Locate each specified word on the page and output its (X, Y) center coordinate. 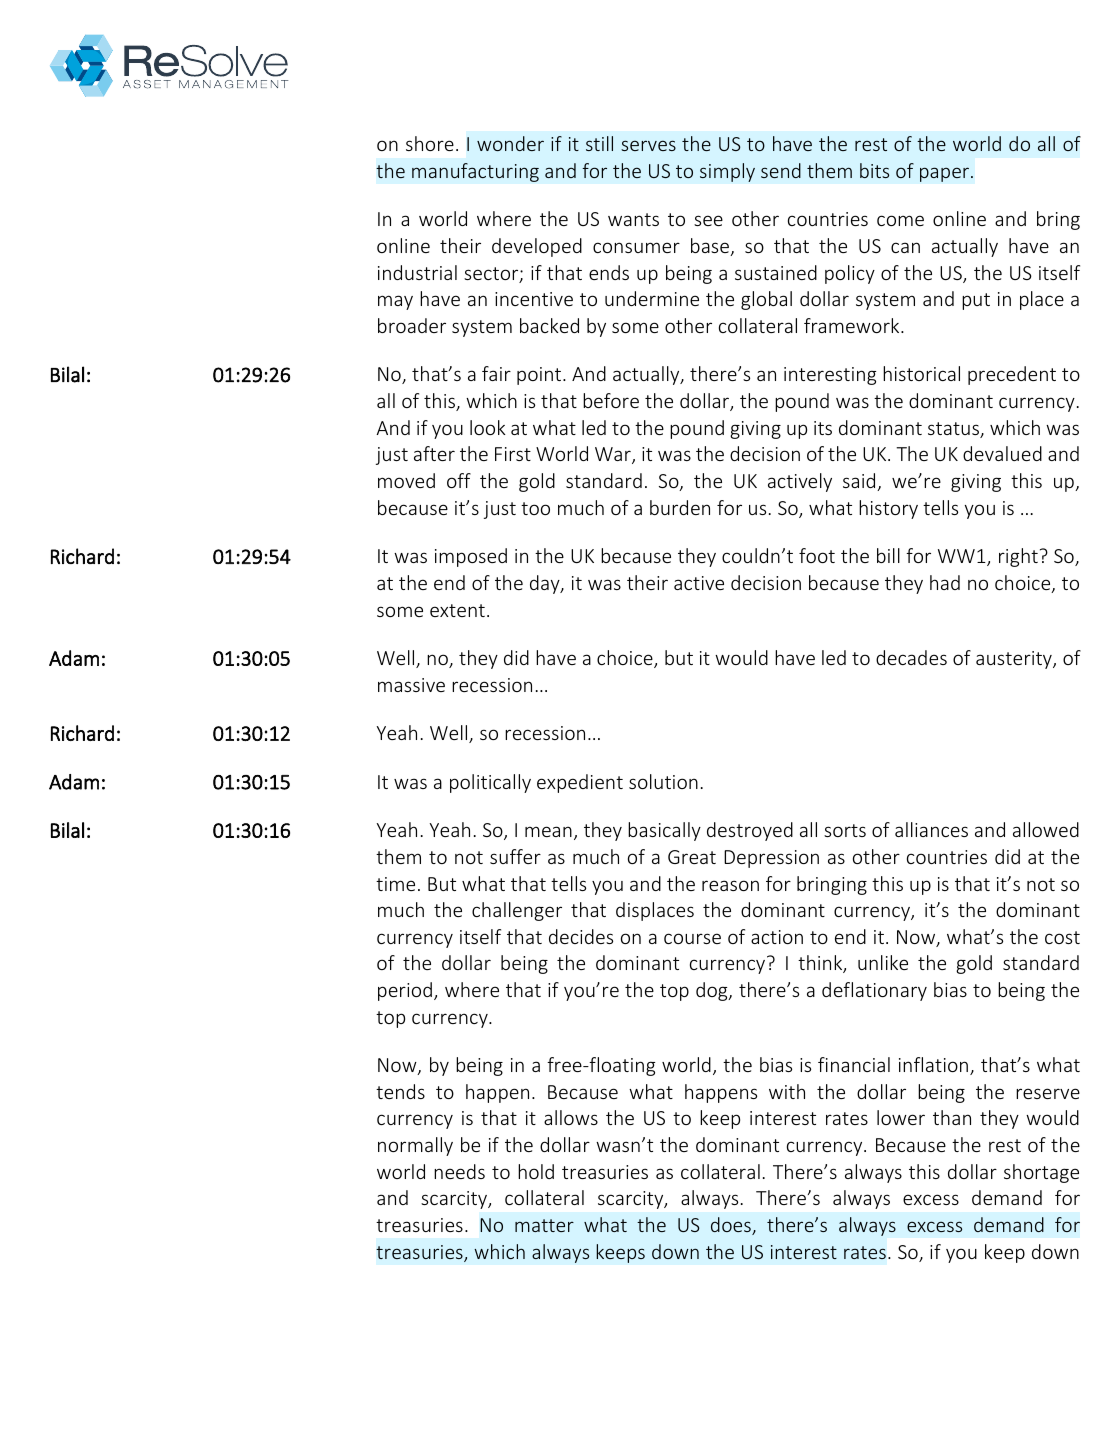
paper (946, 174)
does (732, 1226)
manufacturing (475, 172)
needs (459, 1171)
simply (727, 172)
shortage (1041, 1173)
